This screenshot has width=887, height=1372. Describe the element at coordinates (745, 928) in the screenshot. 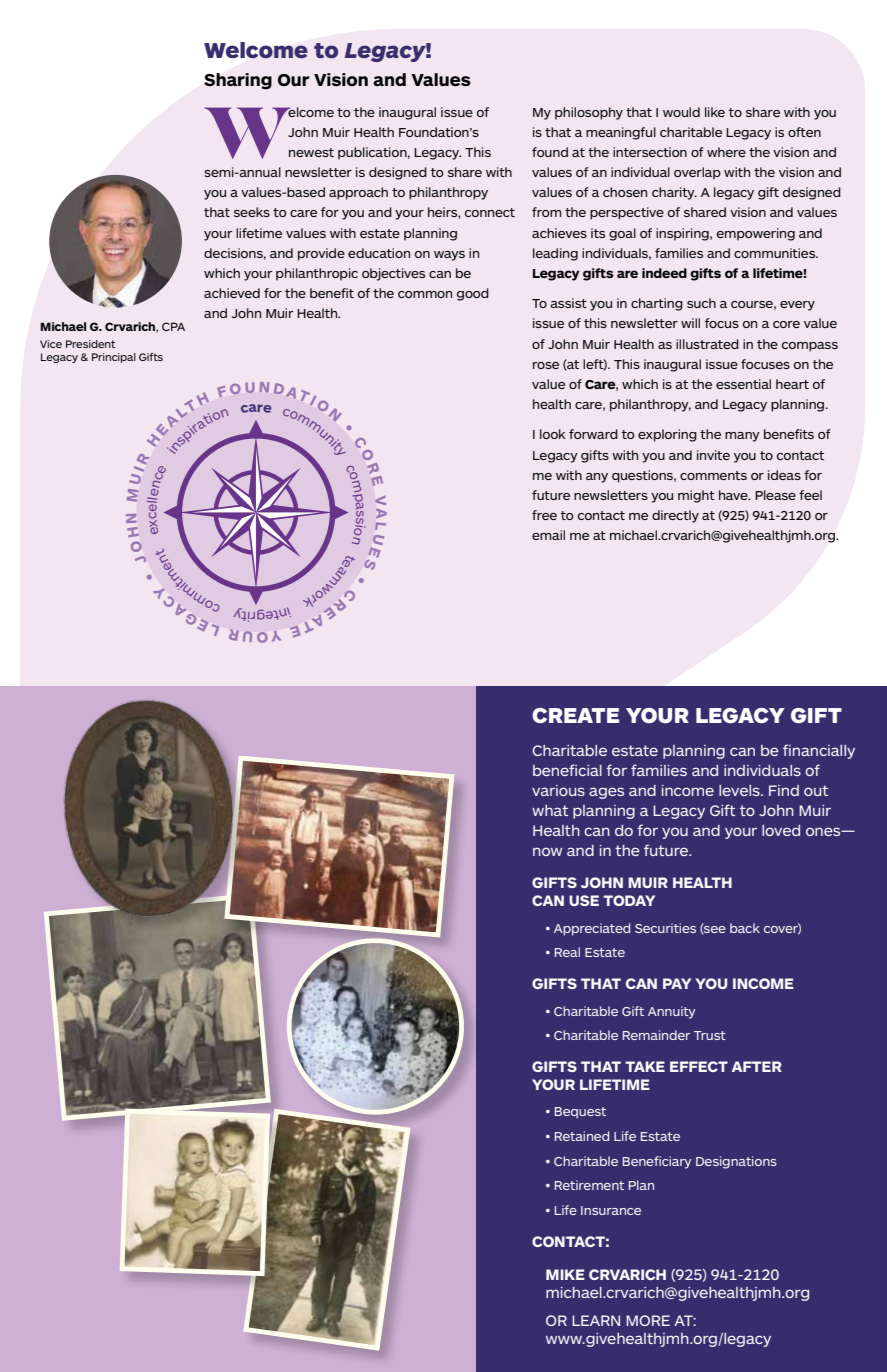

I see `back` at that location.
